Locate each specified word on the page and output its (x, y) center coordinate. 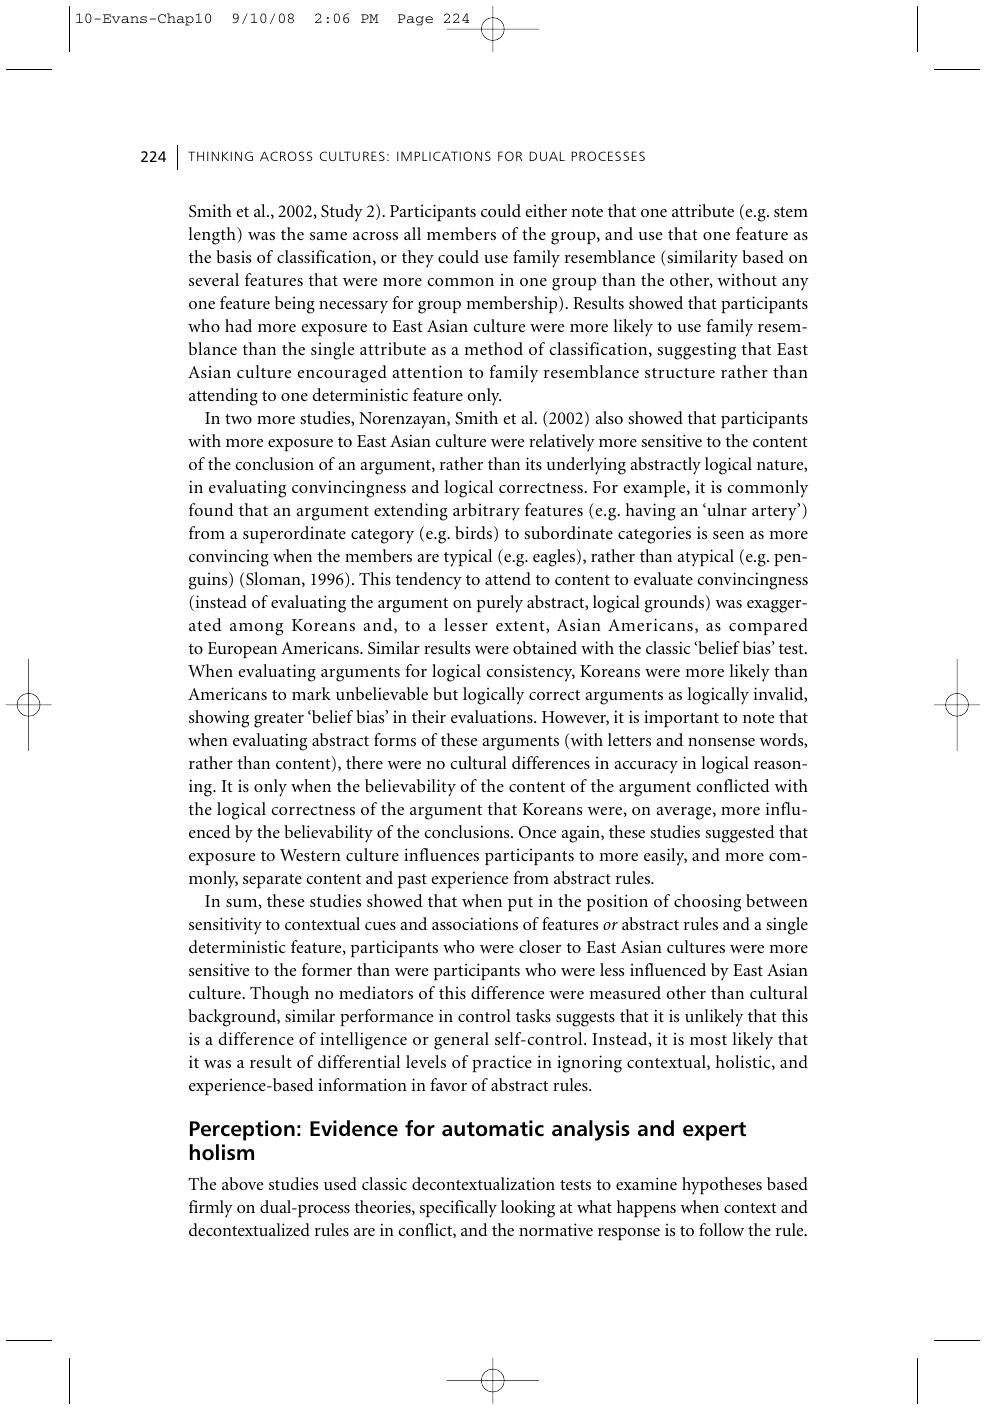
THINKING (220, 156)
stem (791, 212)
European (242, 650)
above (242, 1183)
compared (768, 626)
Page (415, 20)
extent (521, 626)
